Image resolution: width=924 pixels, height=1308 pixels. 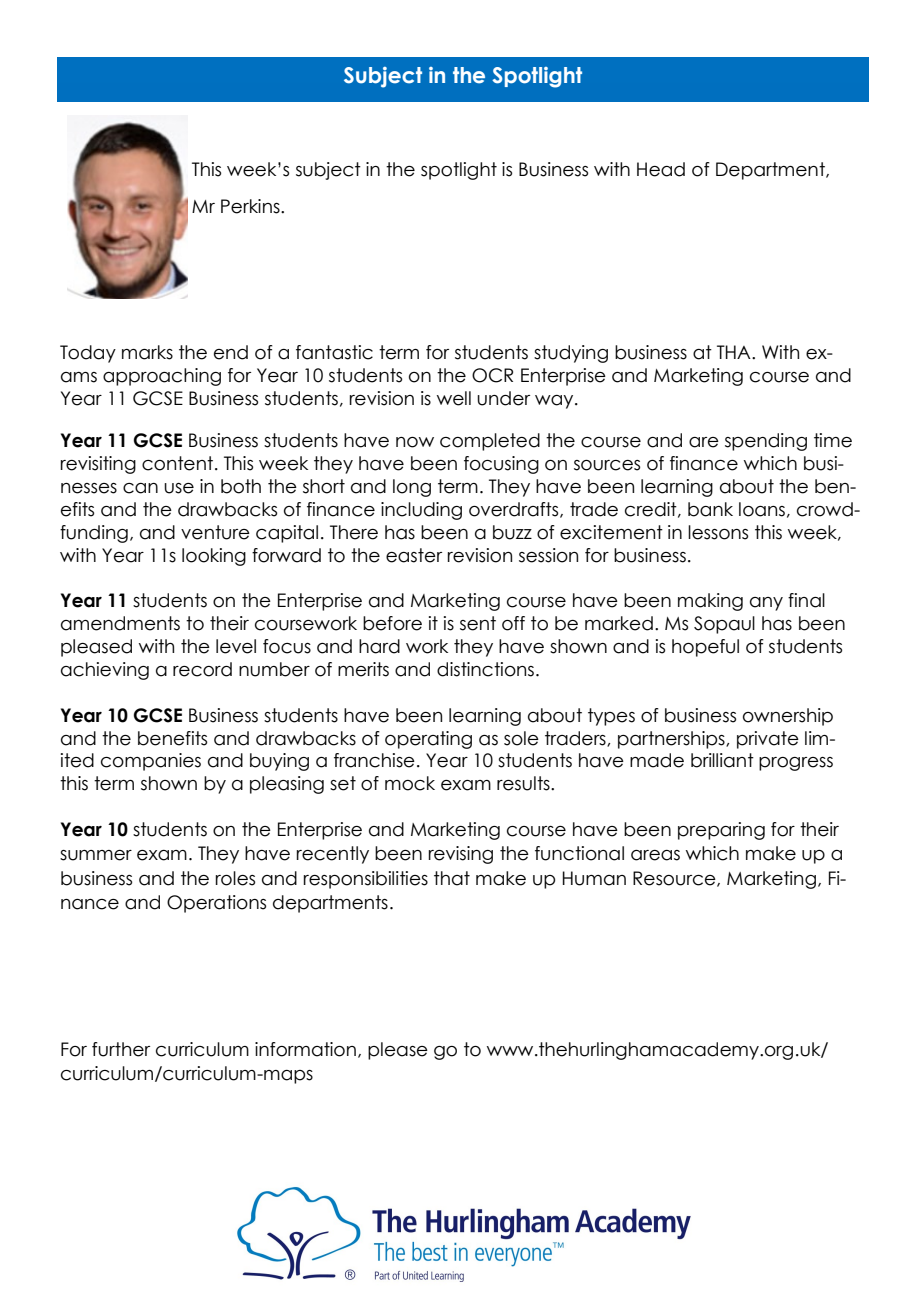 What do you see at coordinates (571, 354) in the screenshot?
I see `studying` at bounding box center [571, 354].
